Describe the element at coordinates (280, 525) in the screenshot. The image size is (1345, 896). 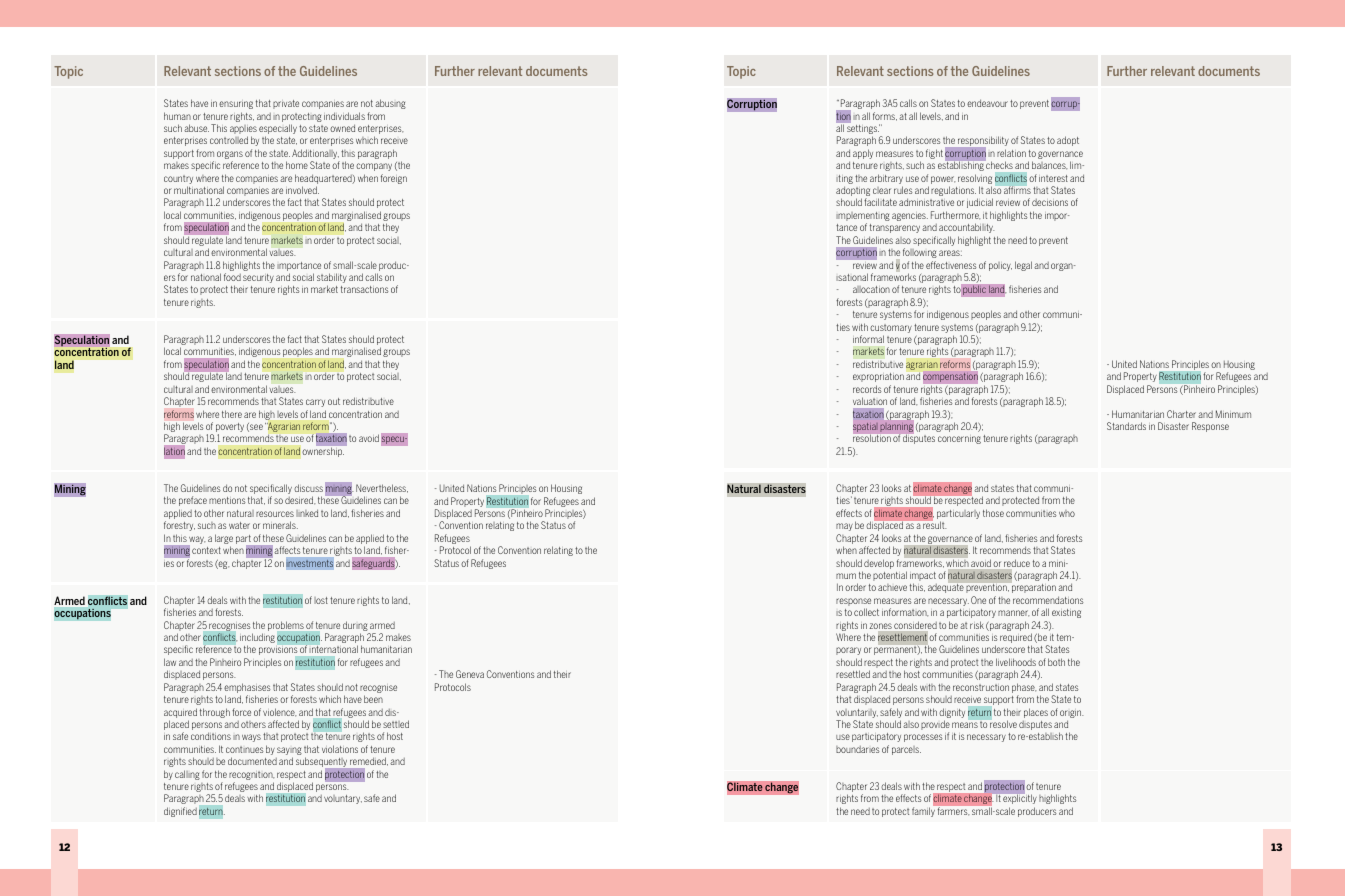
I see `minerals` at that location.
